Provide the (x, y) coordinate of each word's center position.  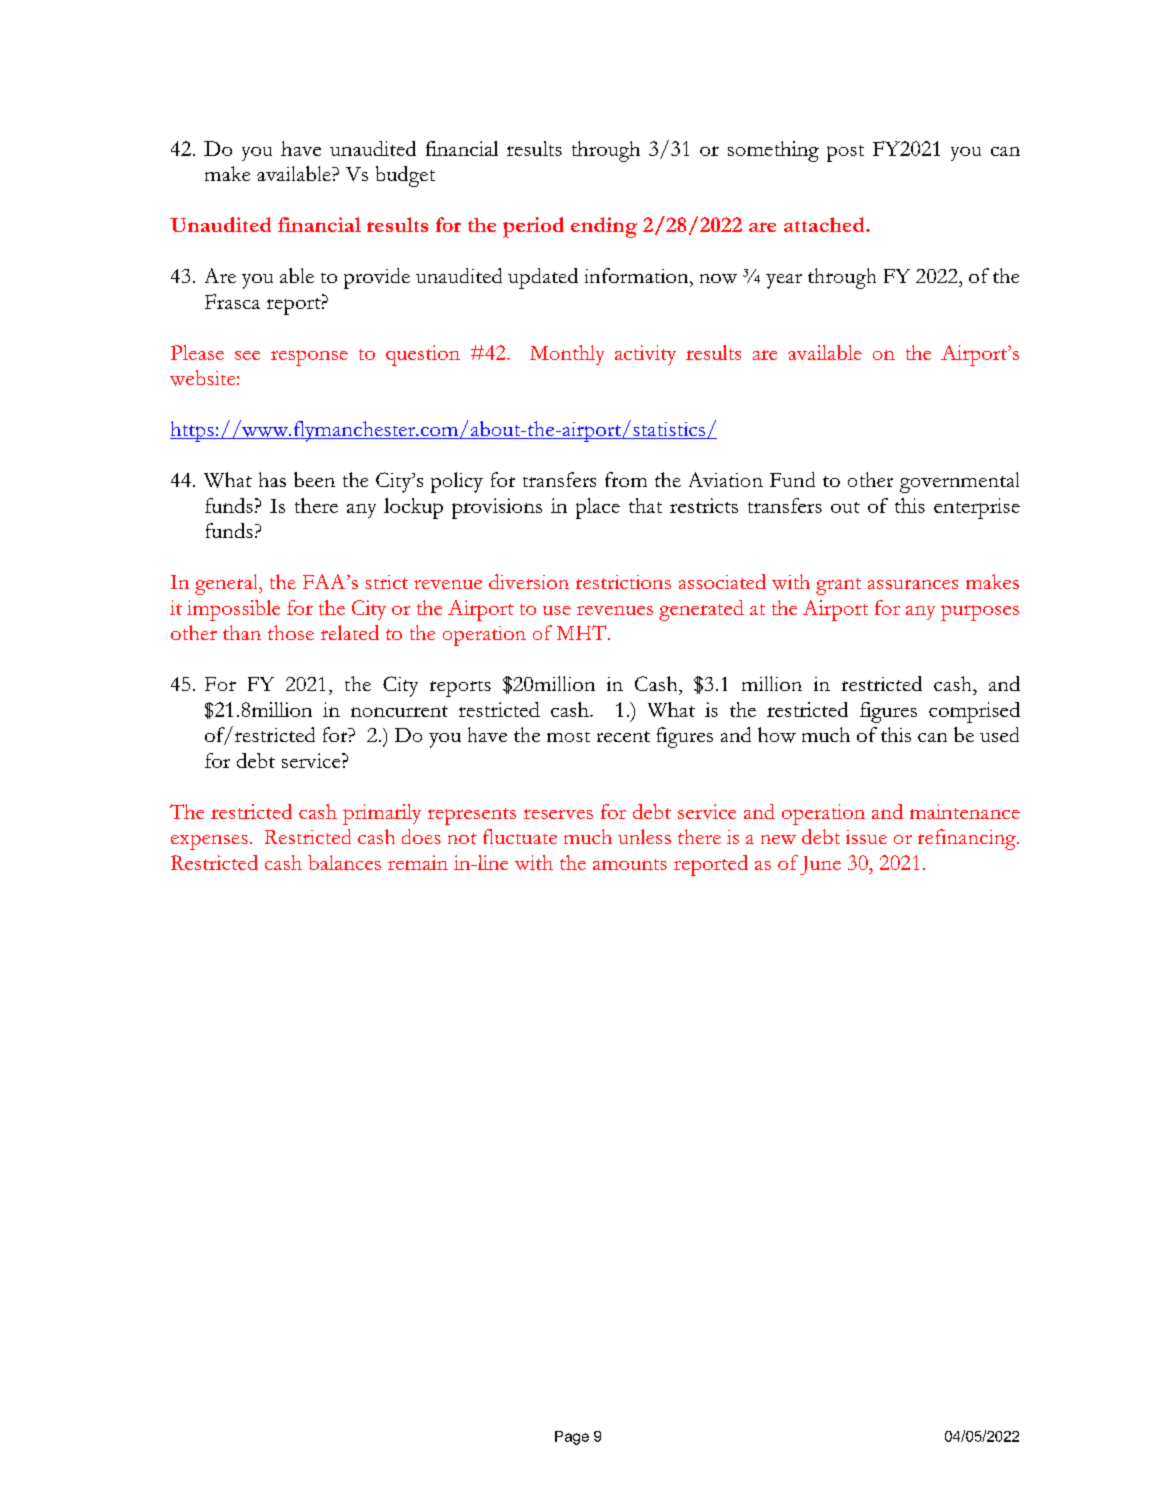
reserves (558, 814)
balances (344, 862)
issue (866, 837)
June (820, 865)
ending (604, 227)
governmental (959, 482)
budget (405, 176)
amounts (630, 864)
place (598, 508)
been (314, 479)
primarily (382, 814)
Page (572, 1438)
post (845, 153)
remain (418, 862)
